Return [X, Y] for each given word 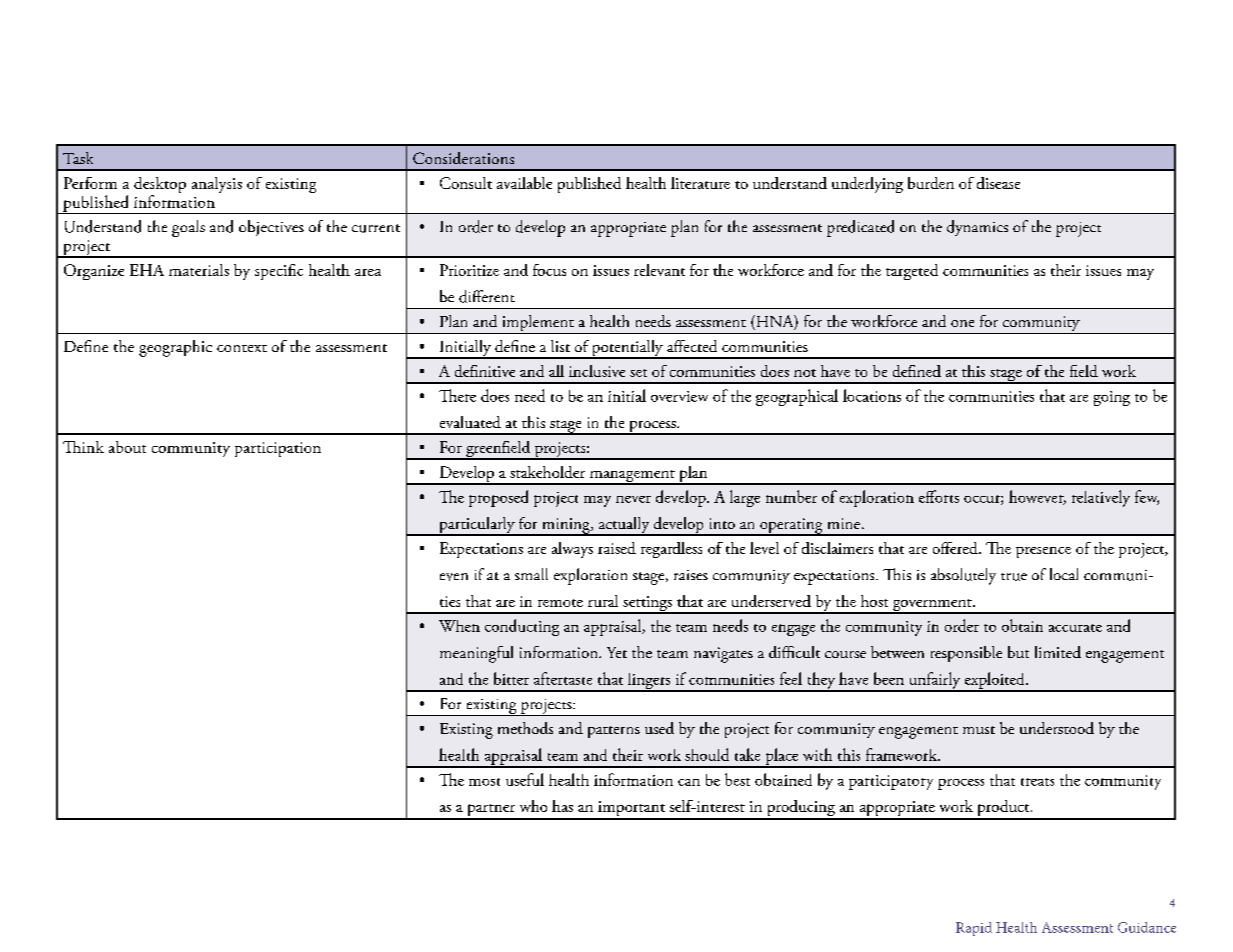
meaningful [476, 654]
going [1112, 398]
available [524, 183]
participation [278, 449]
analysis [217, 185]
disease [998, 183]
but [1018, 652]
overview [679, 396]
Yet [617, 652]
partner [491, 811]
